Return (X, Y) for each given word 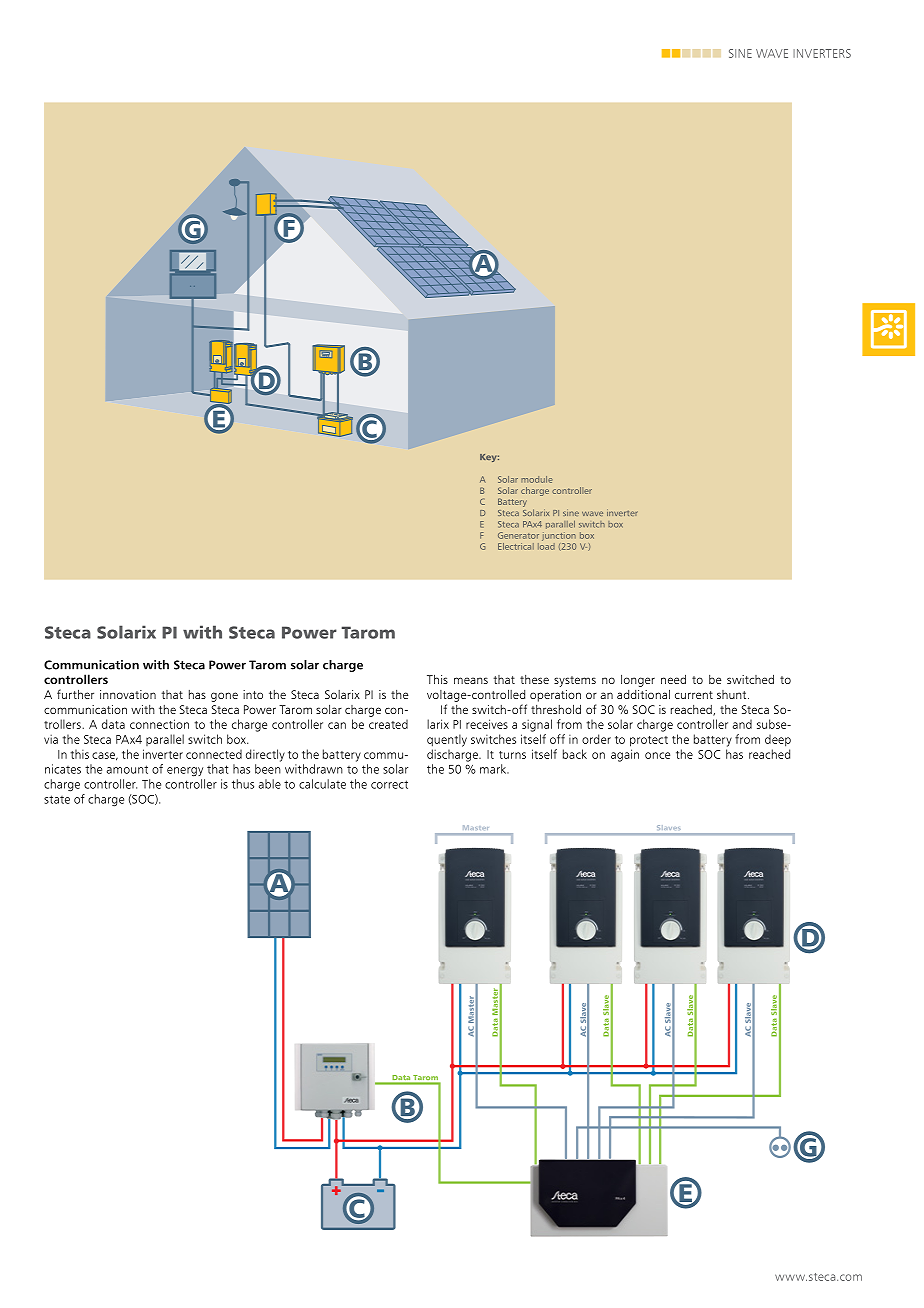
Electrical (516, 546)
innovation (128, 694)
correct (389, 784)
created (388, 724)
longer (638, 681)
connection (159, 724)
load (546, 545)
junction (559, 536)
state (57, 799)
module (537, 479)
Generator (518, 535)
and (742, 724)
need (673, 679)
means (471, 680)
